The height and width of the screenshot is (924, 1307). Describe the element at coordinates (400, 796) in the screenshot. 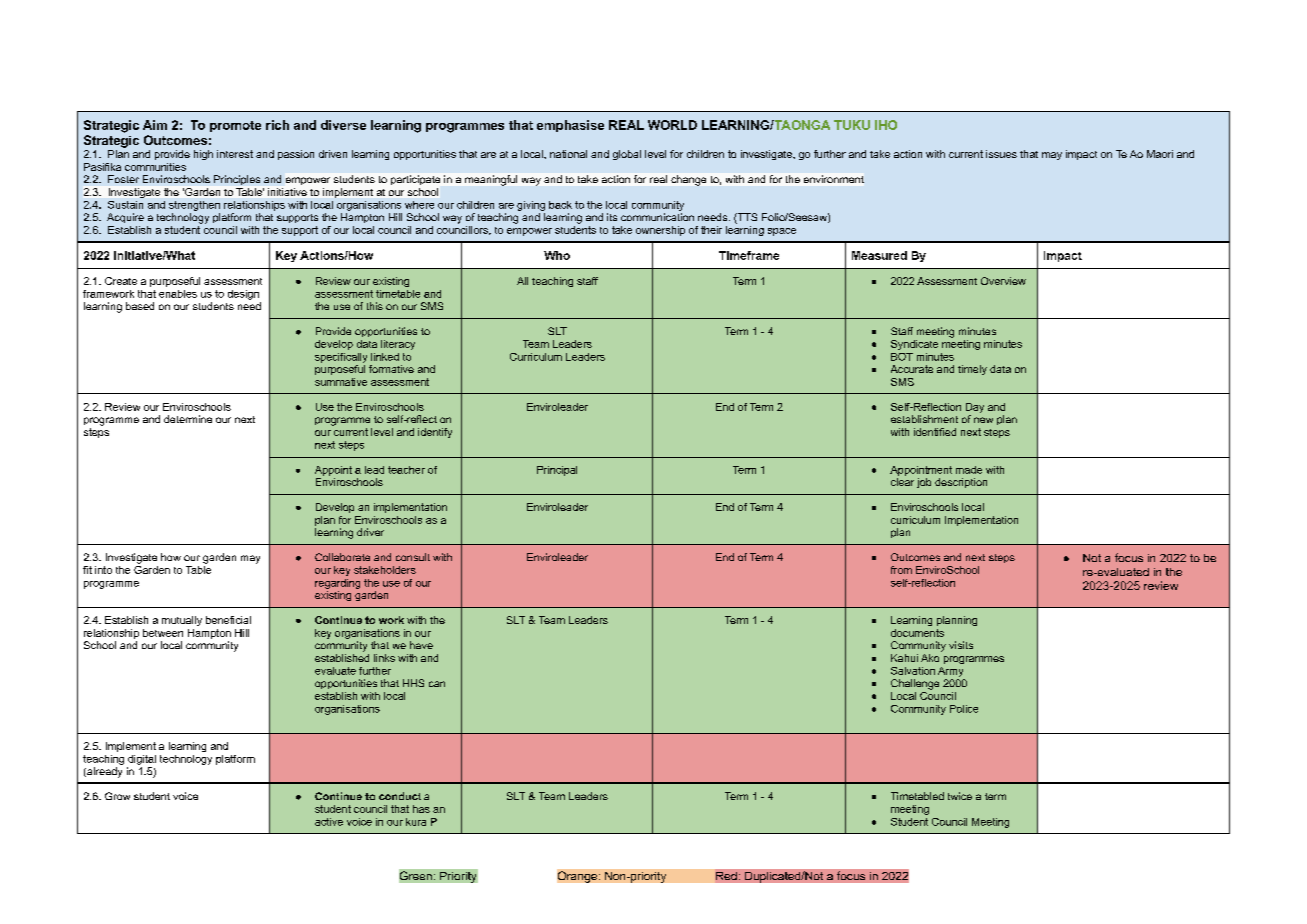

I see `conduct` at that location.
